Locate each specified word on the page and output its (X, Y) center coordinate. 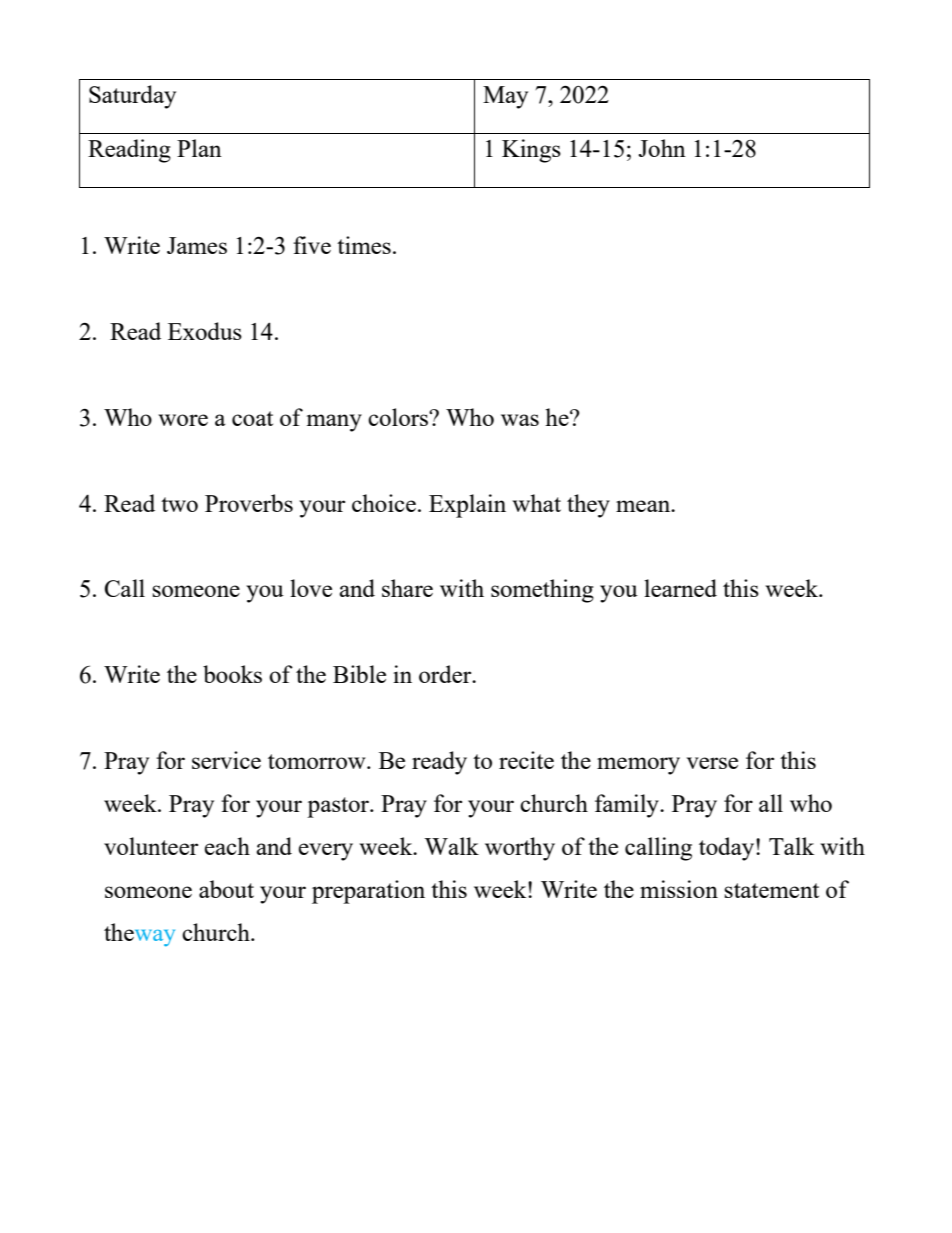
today (728, 849)
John (662, 148)
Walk (451, 846)
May (505, 97)
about (226, 889)
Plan (199, 148)
